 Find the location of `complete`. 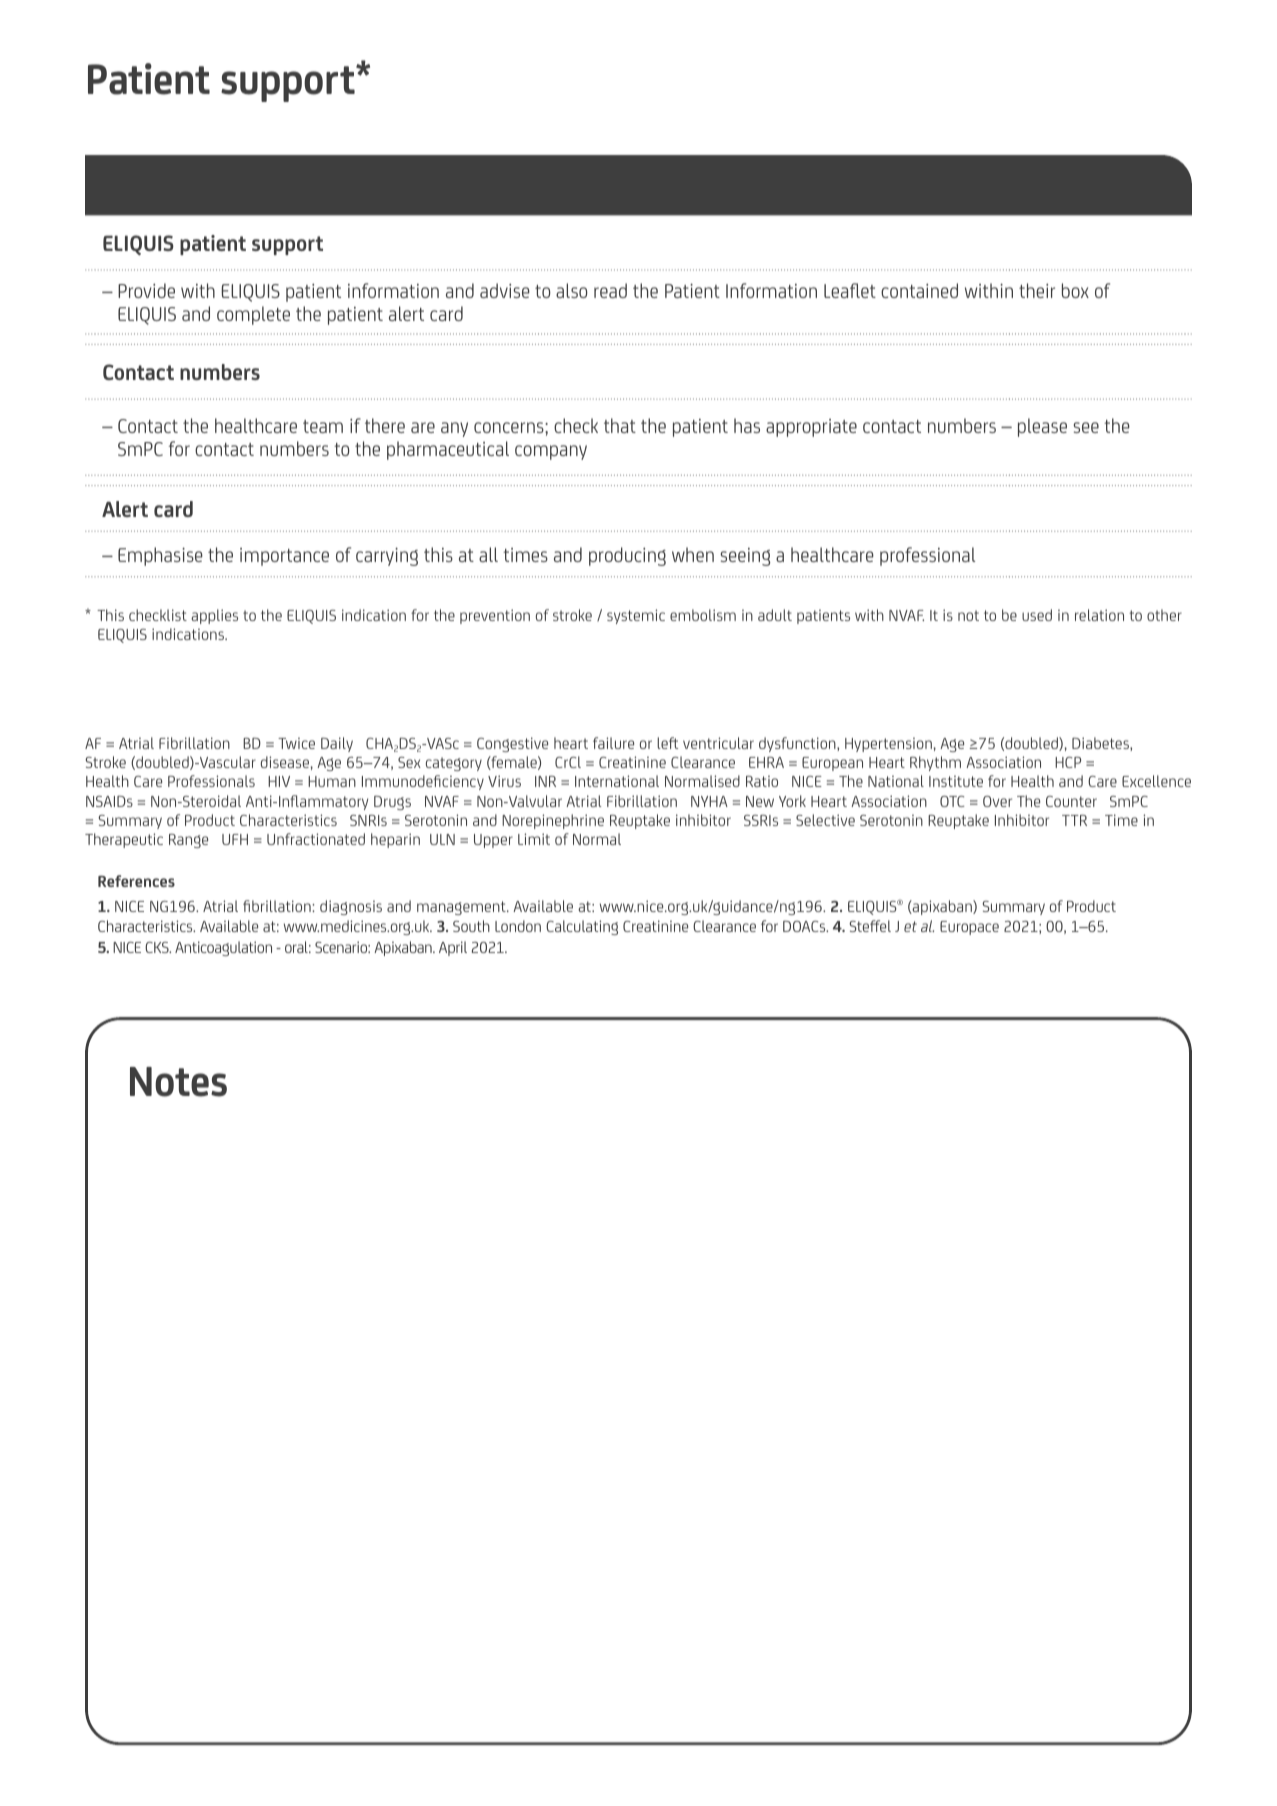

complete is located at coordinates (253, 315).
